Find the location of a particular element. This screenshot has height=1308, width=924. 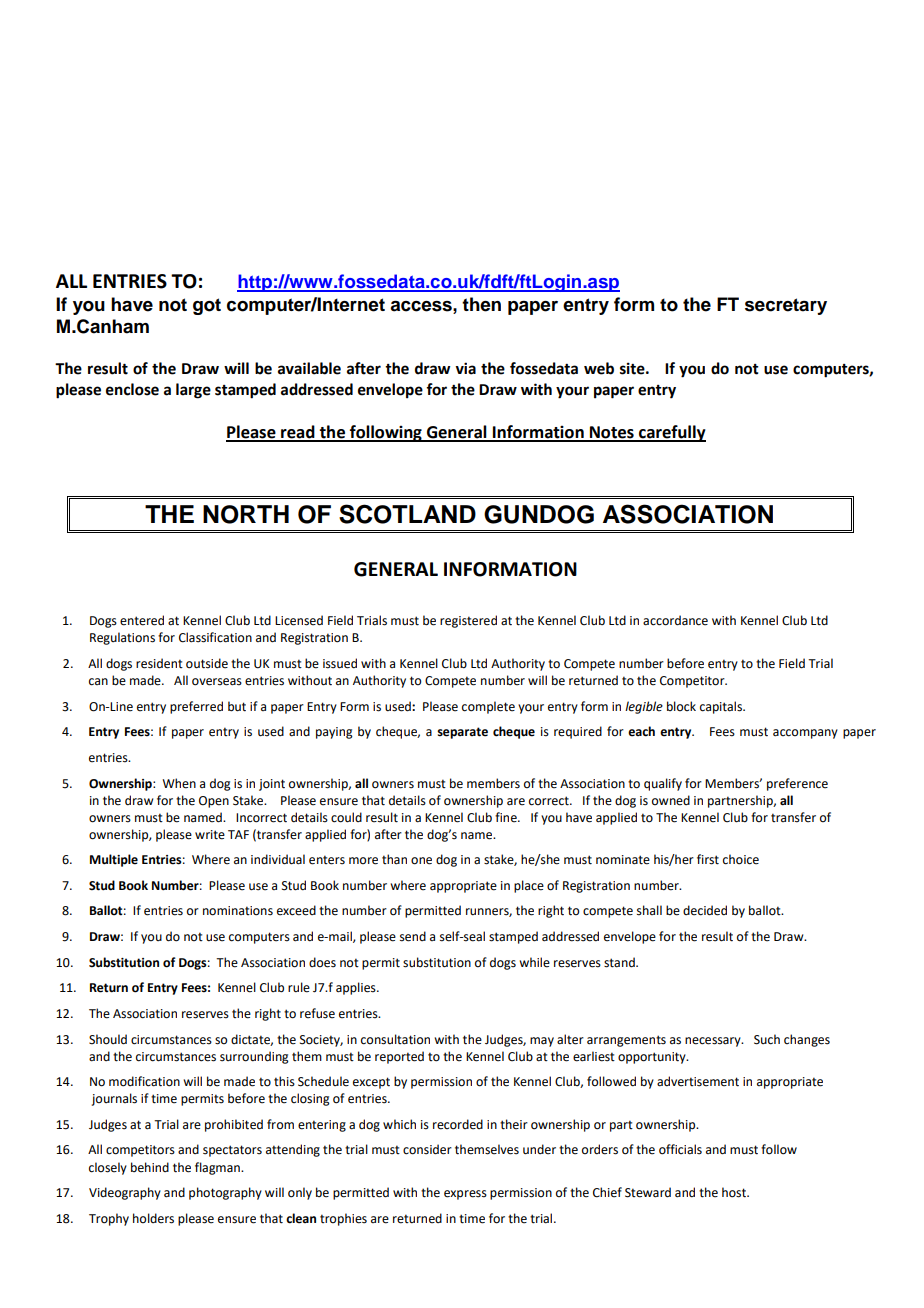

SCOTLAND is located at coordinates (407, 514).
